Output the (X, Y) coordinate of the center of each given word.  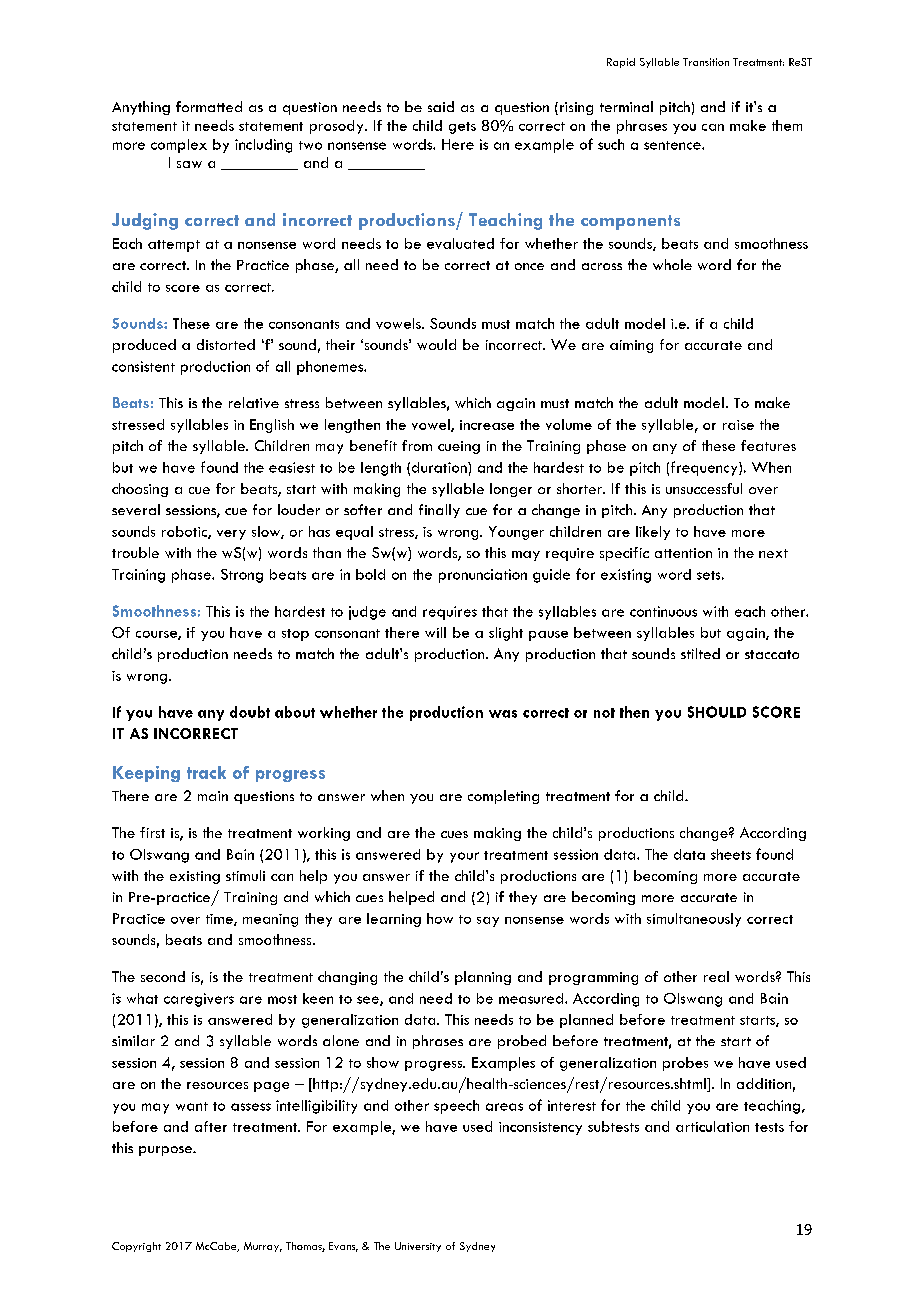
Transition (706, 62)
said (441, 106)
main (213, 796)
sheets (731, 854)
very (231, 535)
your (464, 857)
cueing (459, 447)
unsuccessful (704, 488)
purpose (167, 1151)
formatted (209, 106)
